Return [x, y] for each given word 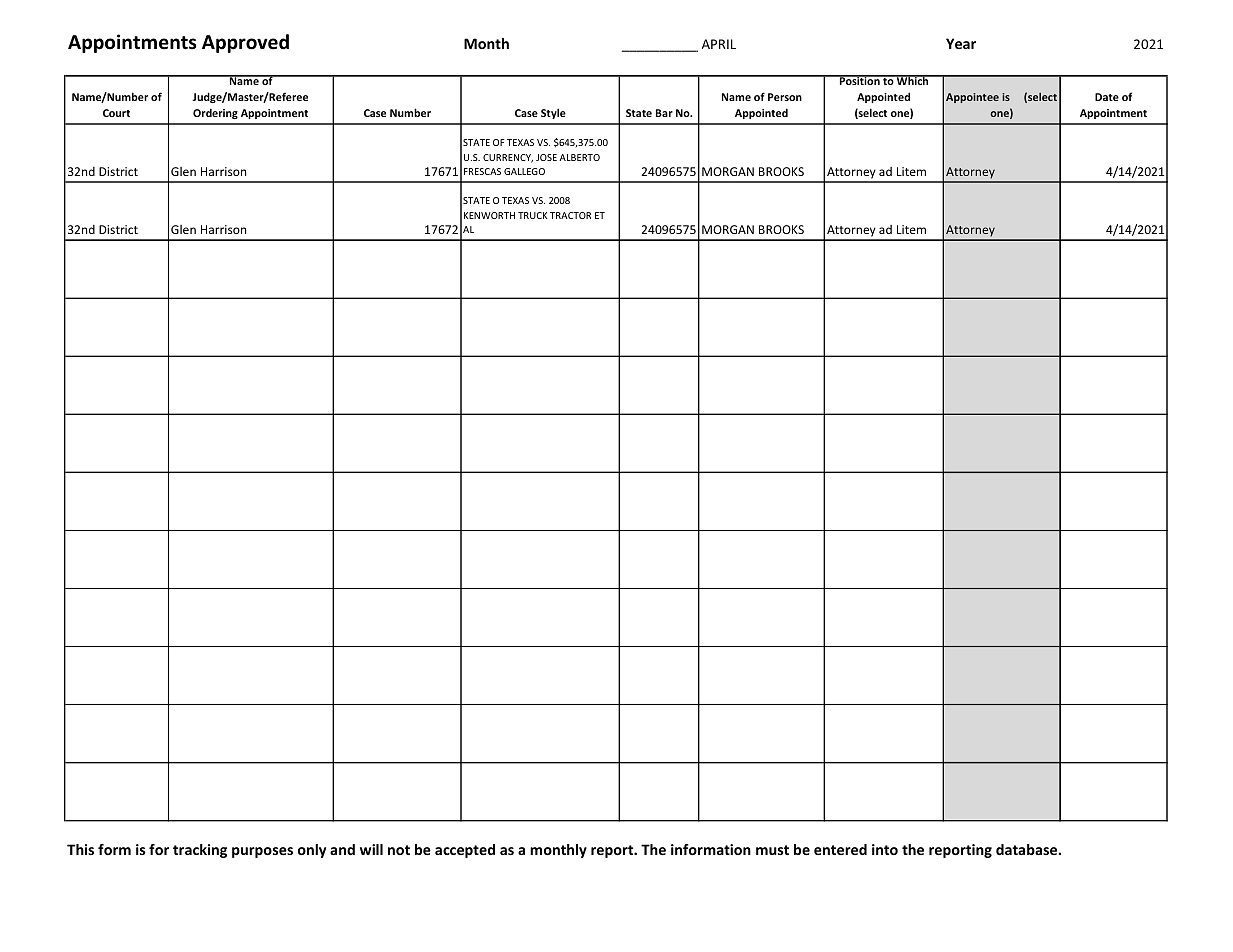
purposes [262, 852]
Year [961, 43]
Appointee [972, 98]
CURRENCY [508, 158]
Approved [245, 43]
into [885, 849]
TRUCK [532, 215]
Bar [664, 113]
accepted [465, 851]
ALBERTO [579, 157]
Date [1107, 97]
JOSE [546, 157]
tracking [200, 851]
